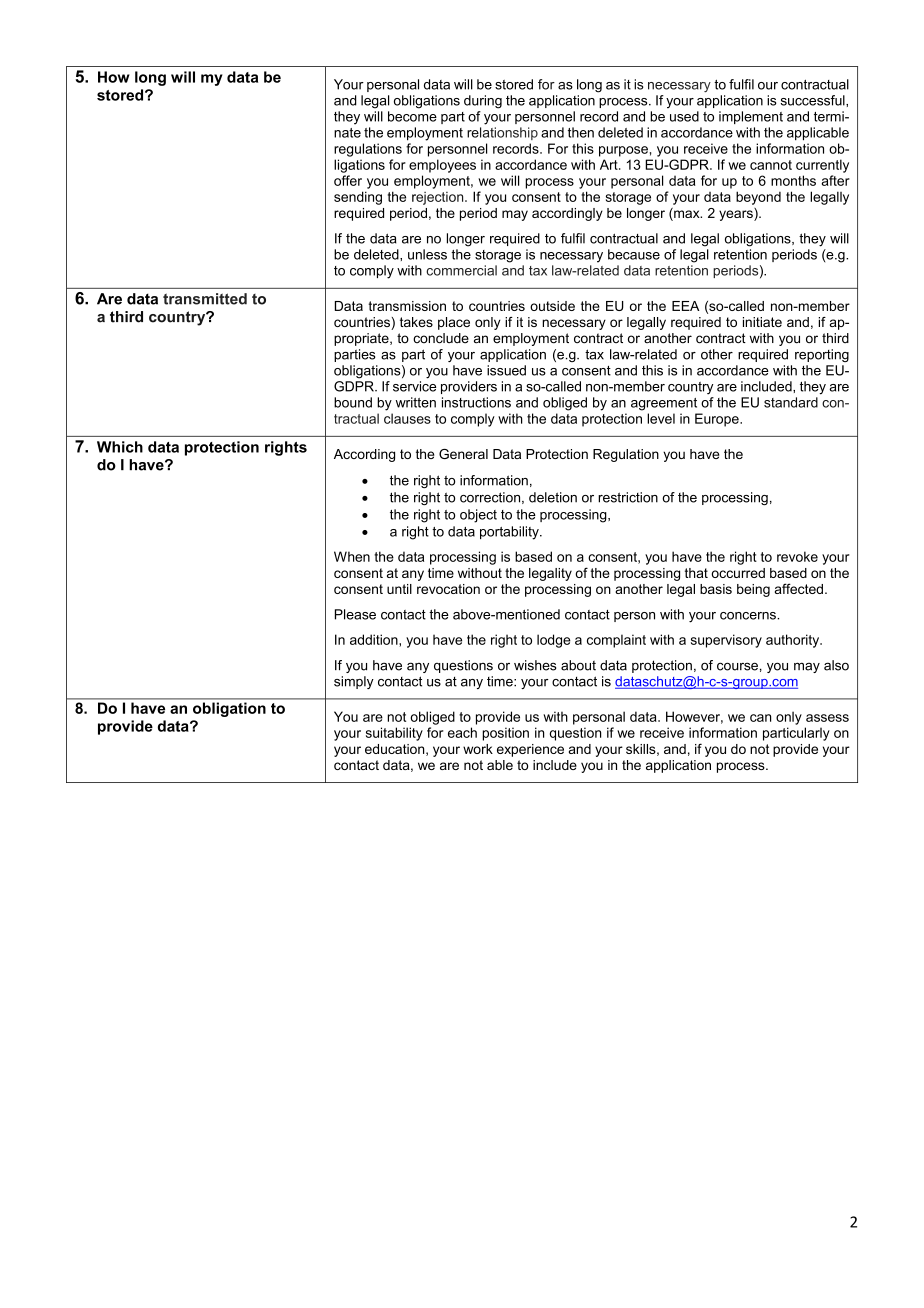  What do you see at coordinates (718, 420) in the screenshot?
I see `Europe` at bounding box center [718, 420].
